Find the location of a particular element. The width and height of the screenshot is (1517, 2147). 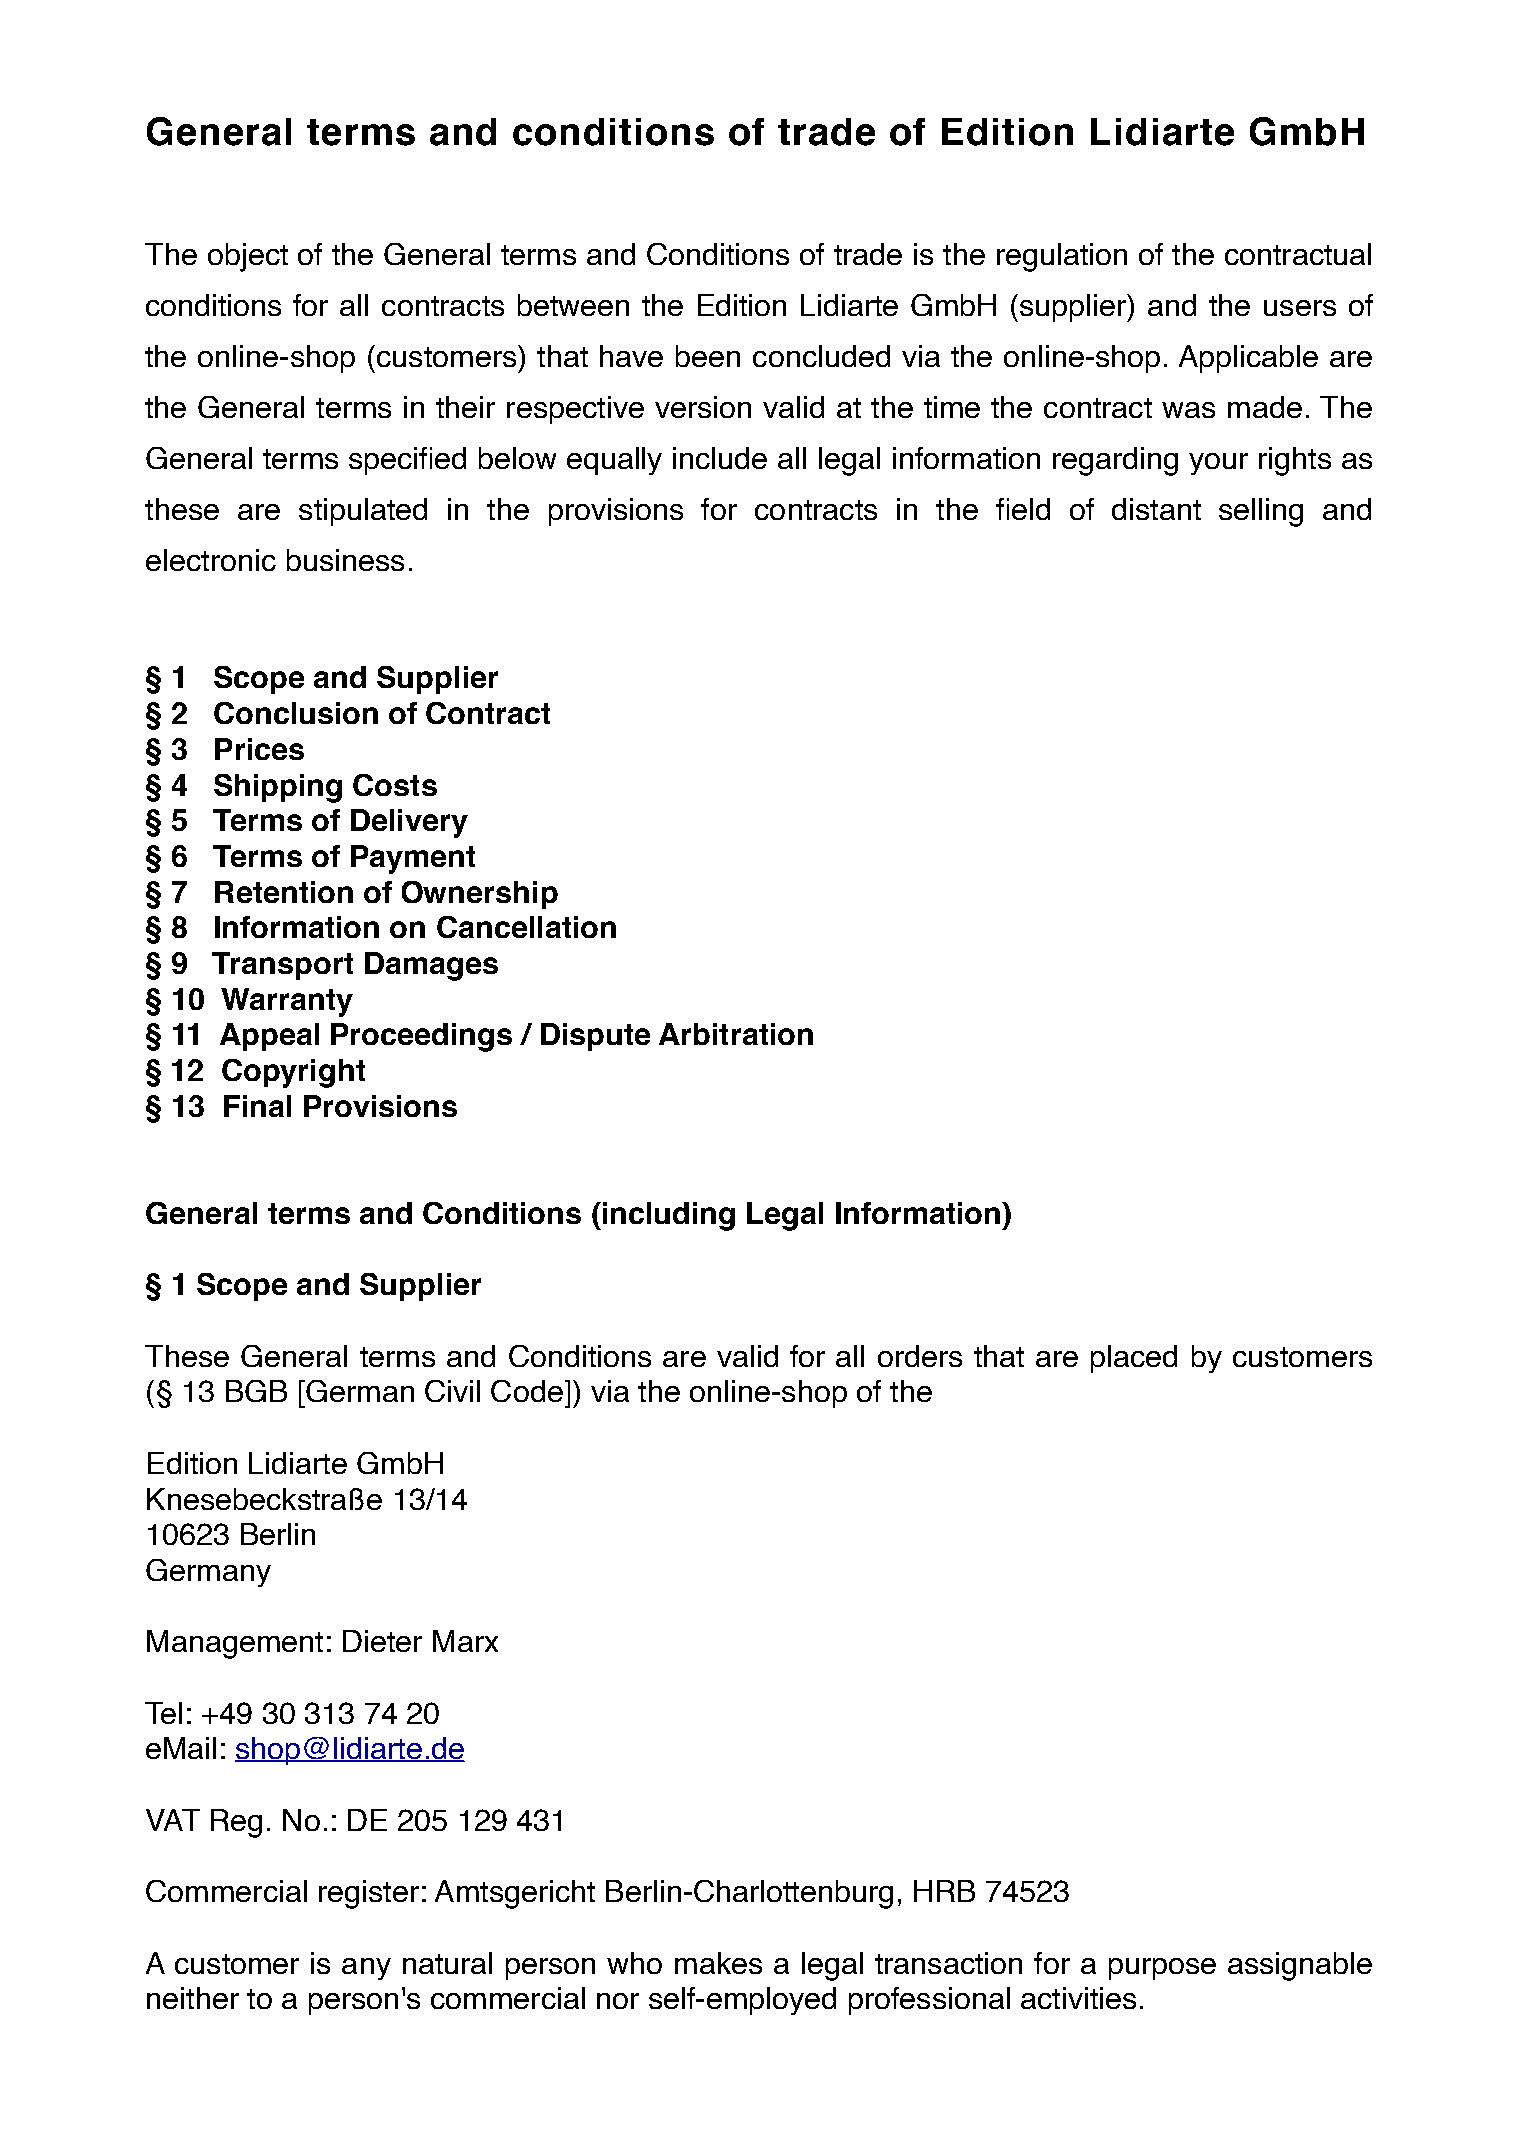

object is located at coordinates (248, 257).
